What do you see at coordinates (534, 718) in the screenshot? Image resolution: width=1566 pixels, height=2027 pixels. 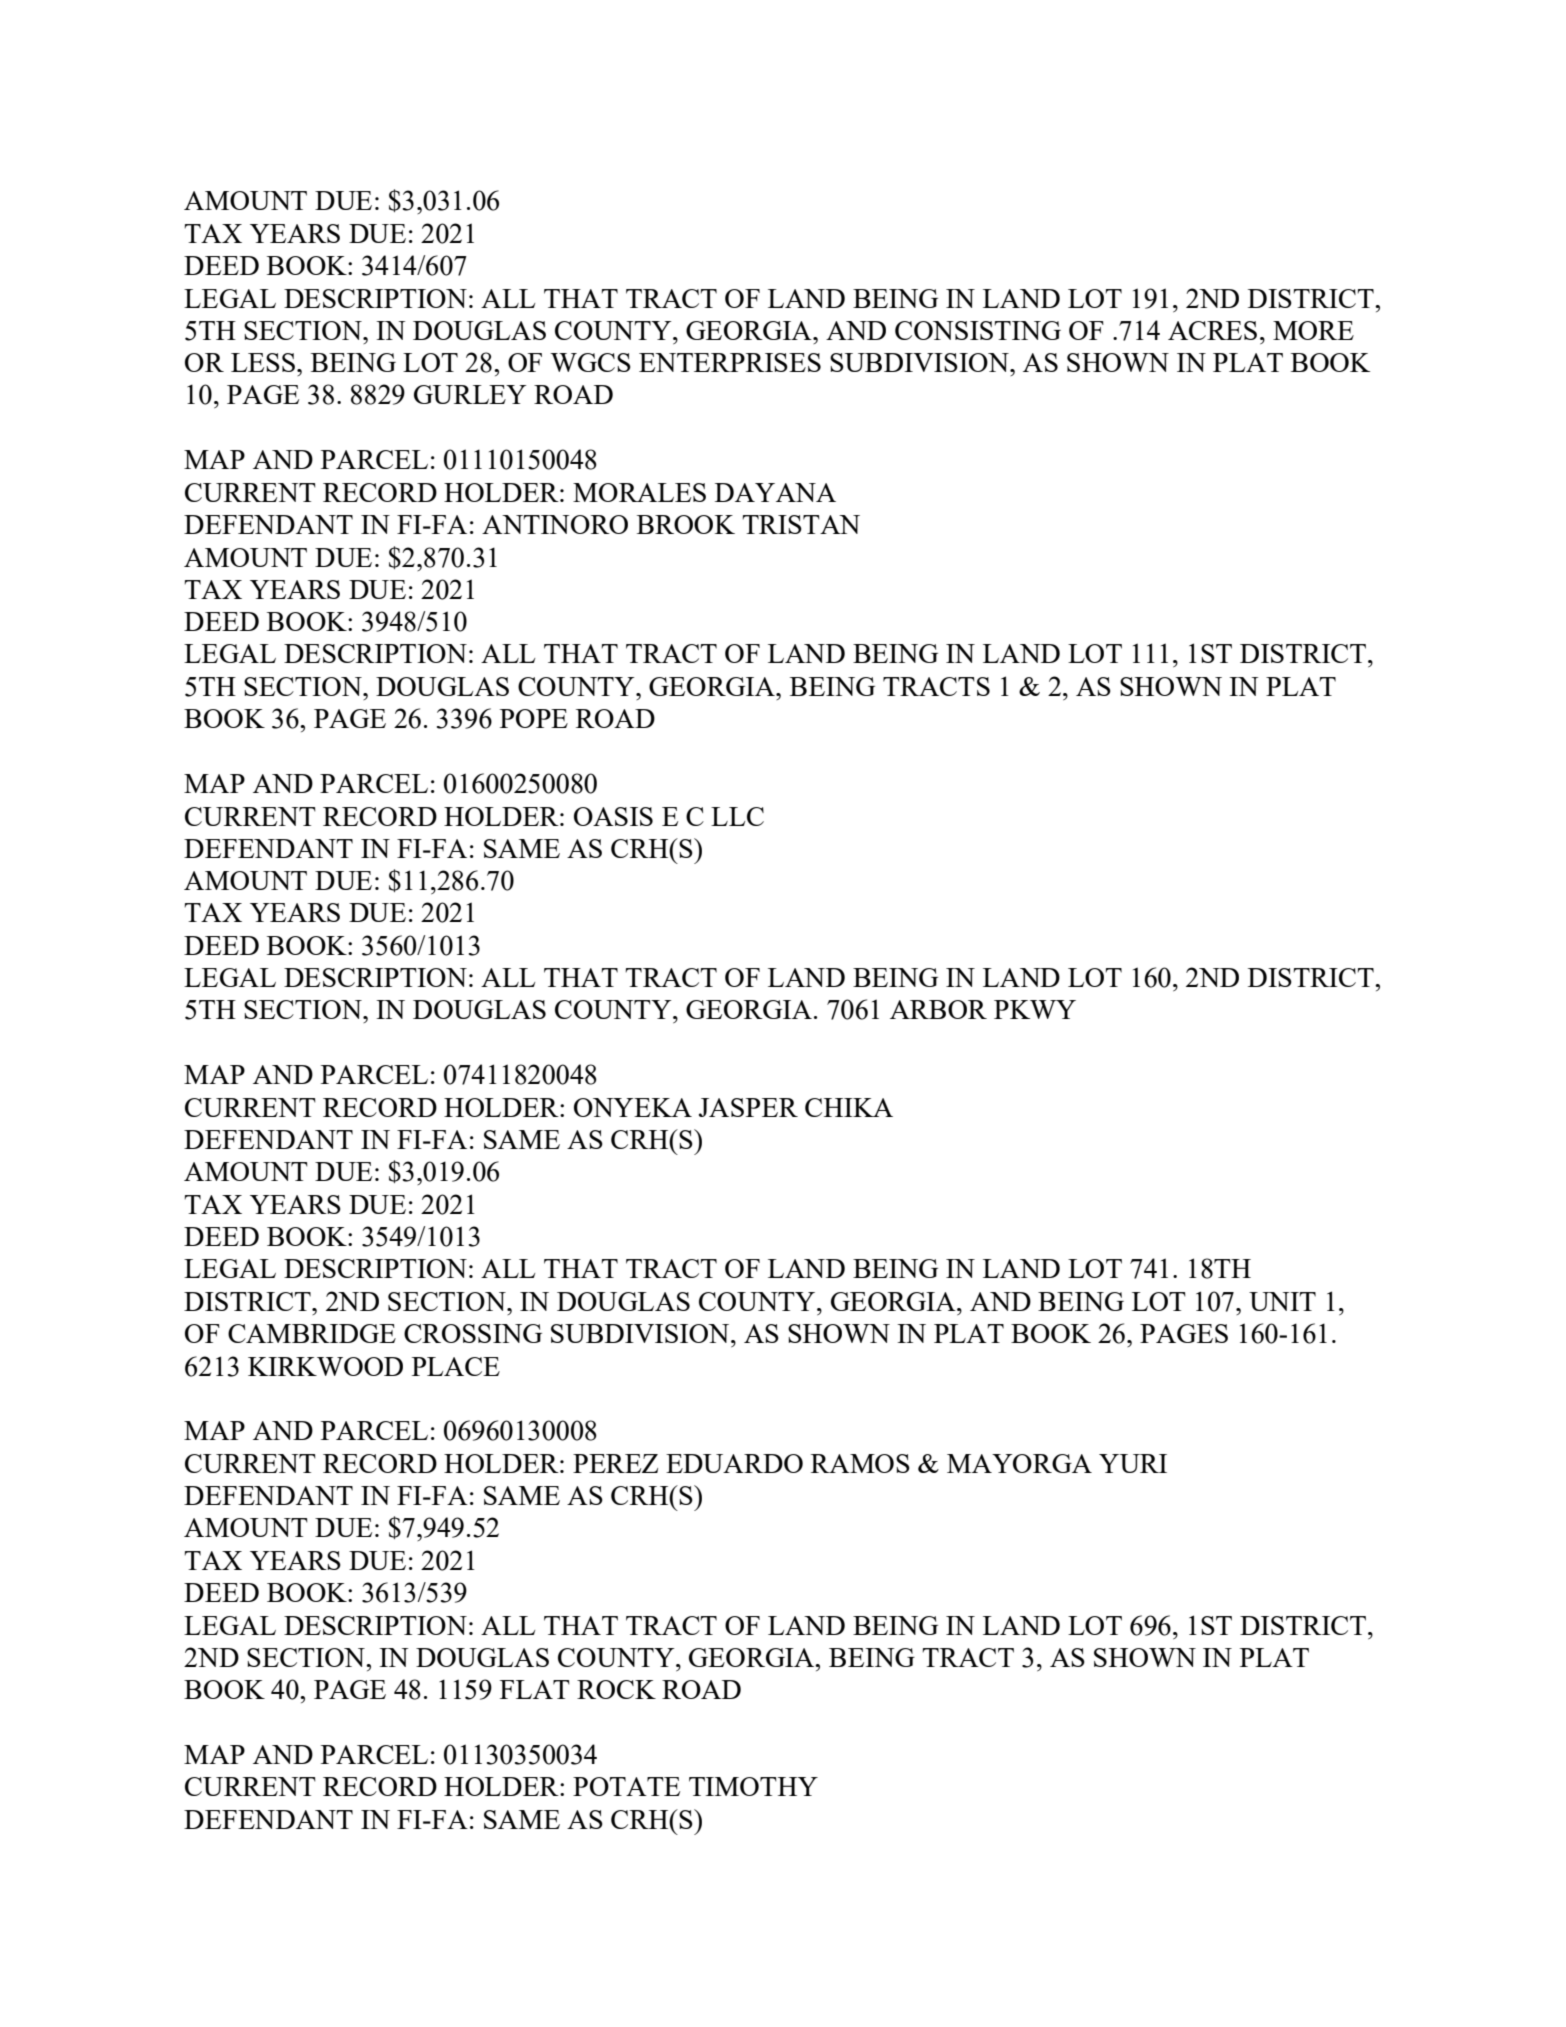 I see `POPE` at bounding box center [534, 718].
